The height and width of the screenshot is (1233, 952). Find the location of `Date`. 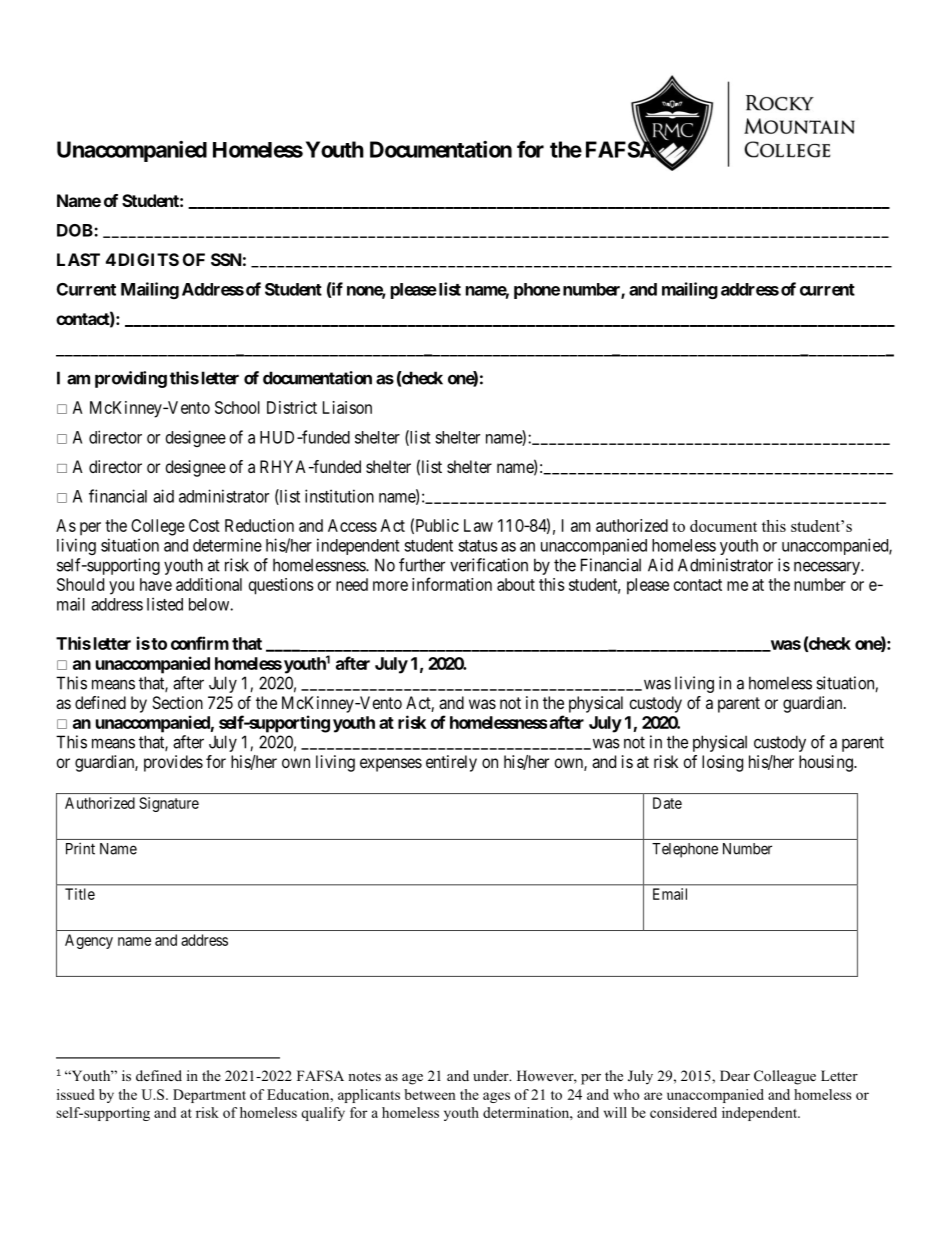

Date is located at coordinates (667, 803).
